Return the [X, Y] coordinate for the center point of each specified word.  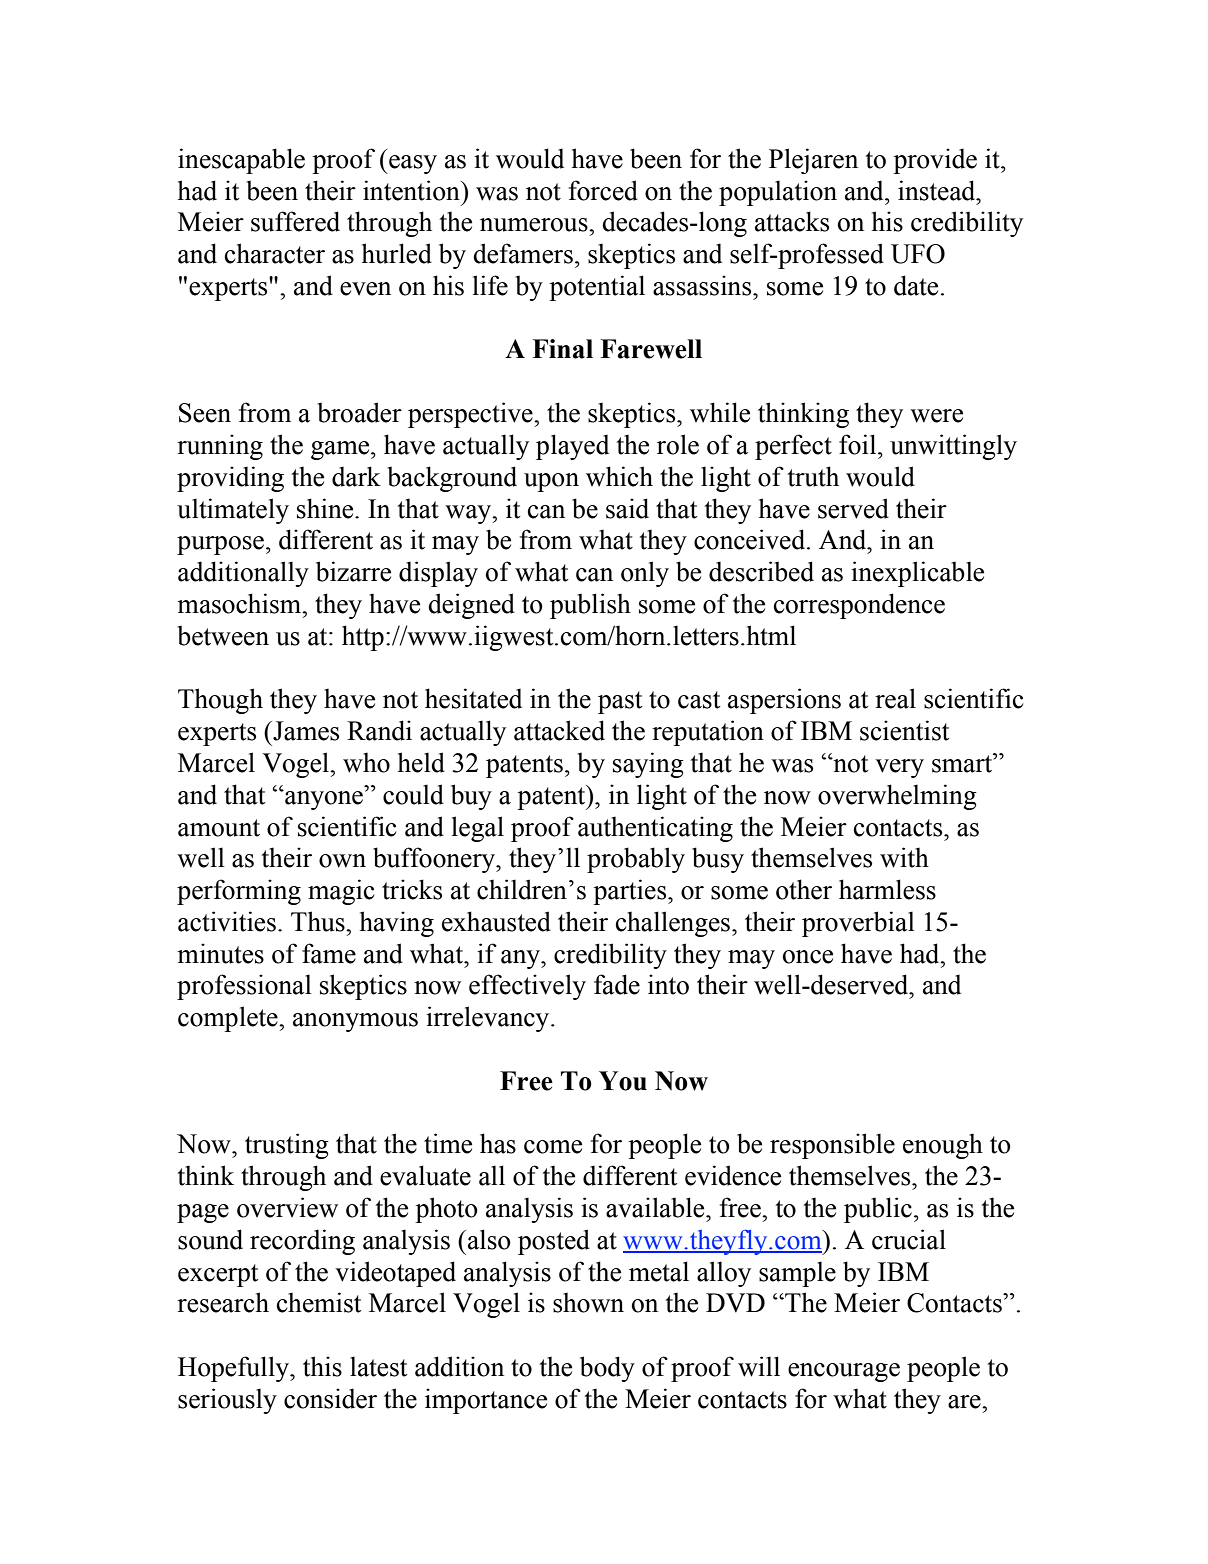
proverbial [858, 924]
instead [938, 190]
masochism [240, 603]
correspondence [859, 606]
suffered [295, 221]
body [607, 1369]
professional [244, 987]
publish [590, 606]
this [322, 1366]
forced [603, 190]
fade [617, 984]
